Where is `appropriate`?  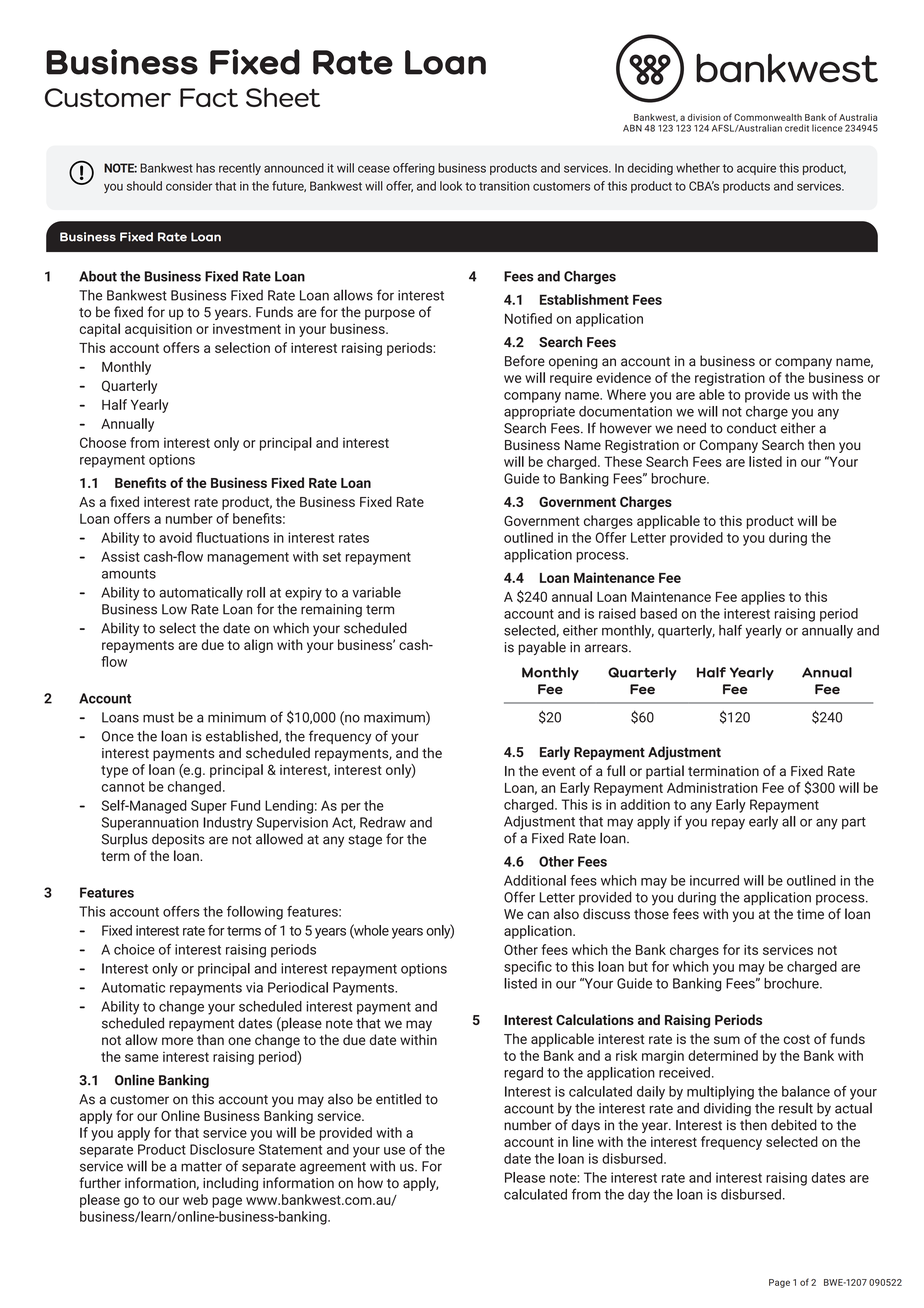 appropriate is located at coordinates (539, 413).
